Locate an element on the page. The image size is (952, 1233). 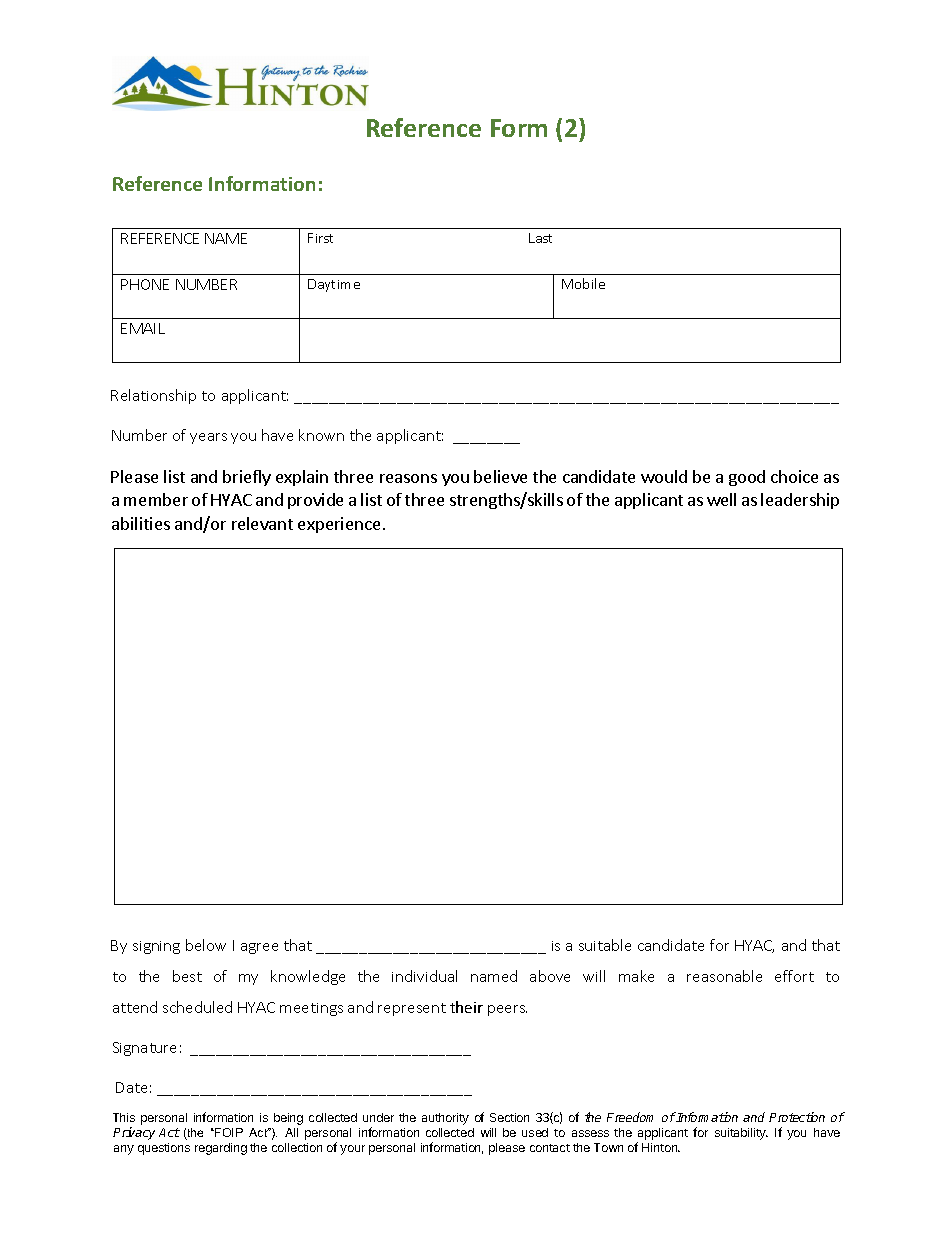
relevant is located at coordinates (262, 523).
